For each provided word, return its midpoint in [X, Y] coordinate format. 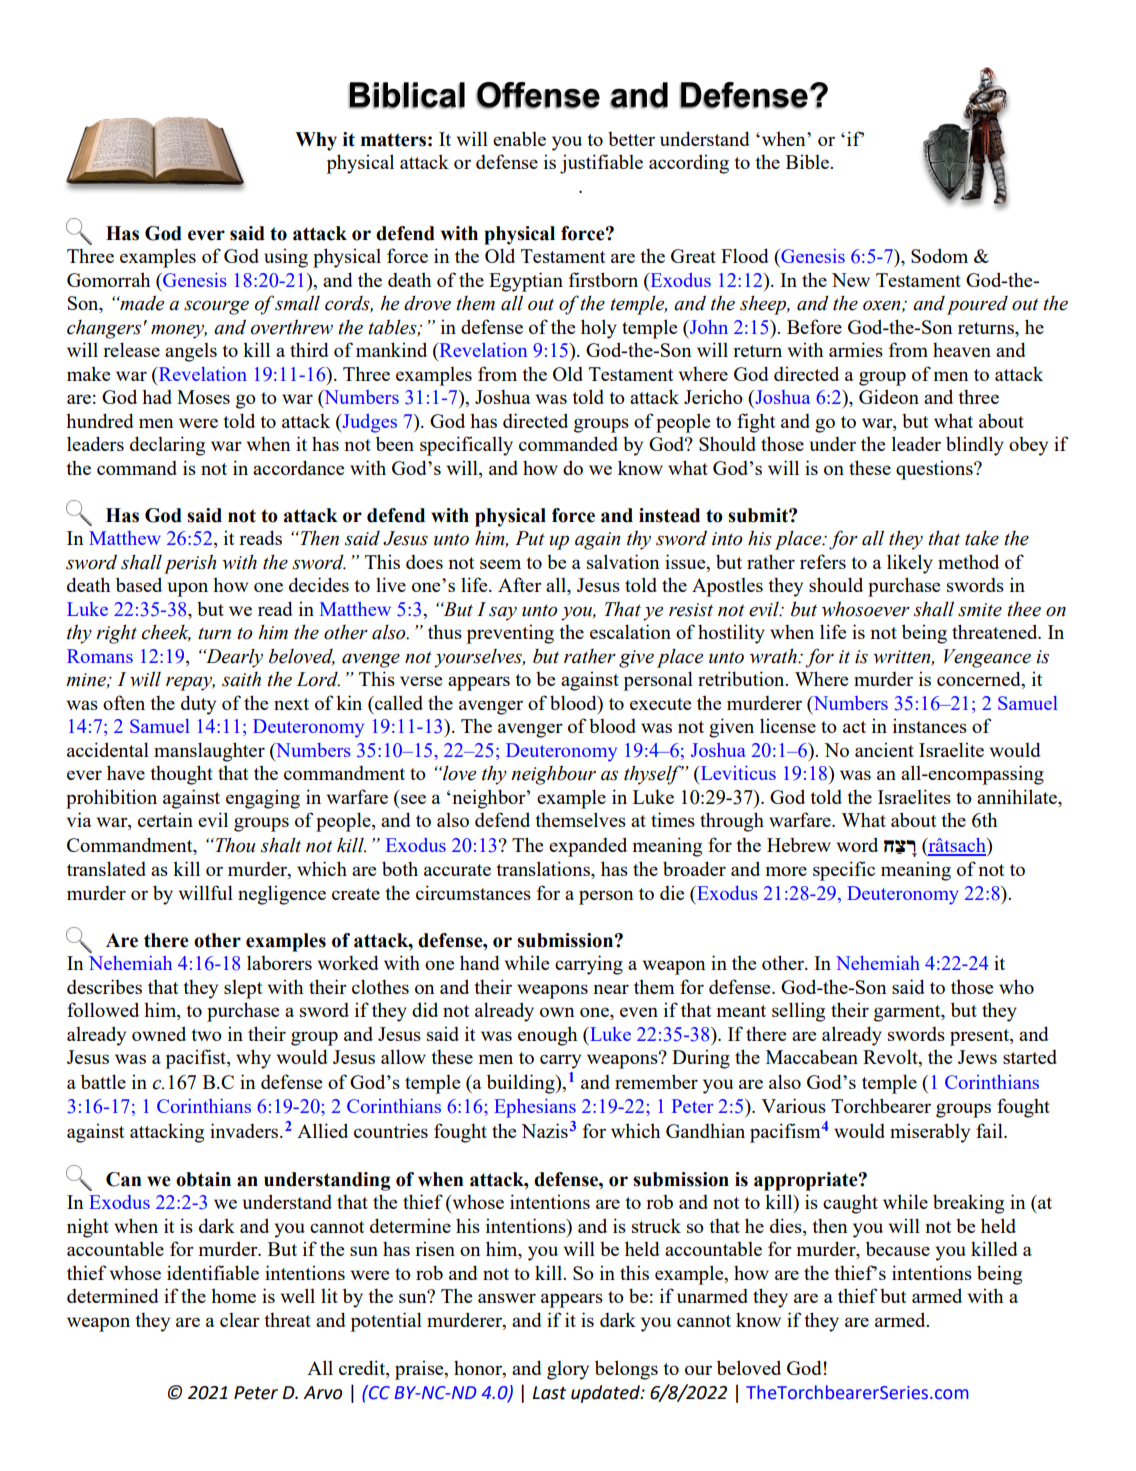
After [520, 584]
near [611, 989]
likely [910, 564]
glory [568, 1370]
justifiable [601, 164]
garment [908, 1013]
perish [190, 564]
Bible [809, 161]
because [898, 1248]
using [286, 258]
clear [240, 1320]
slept [243, 989]
